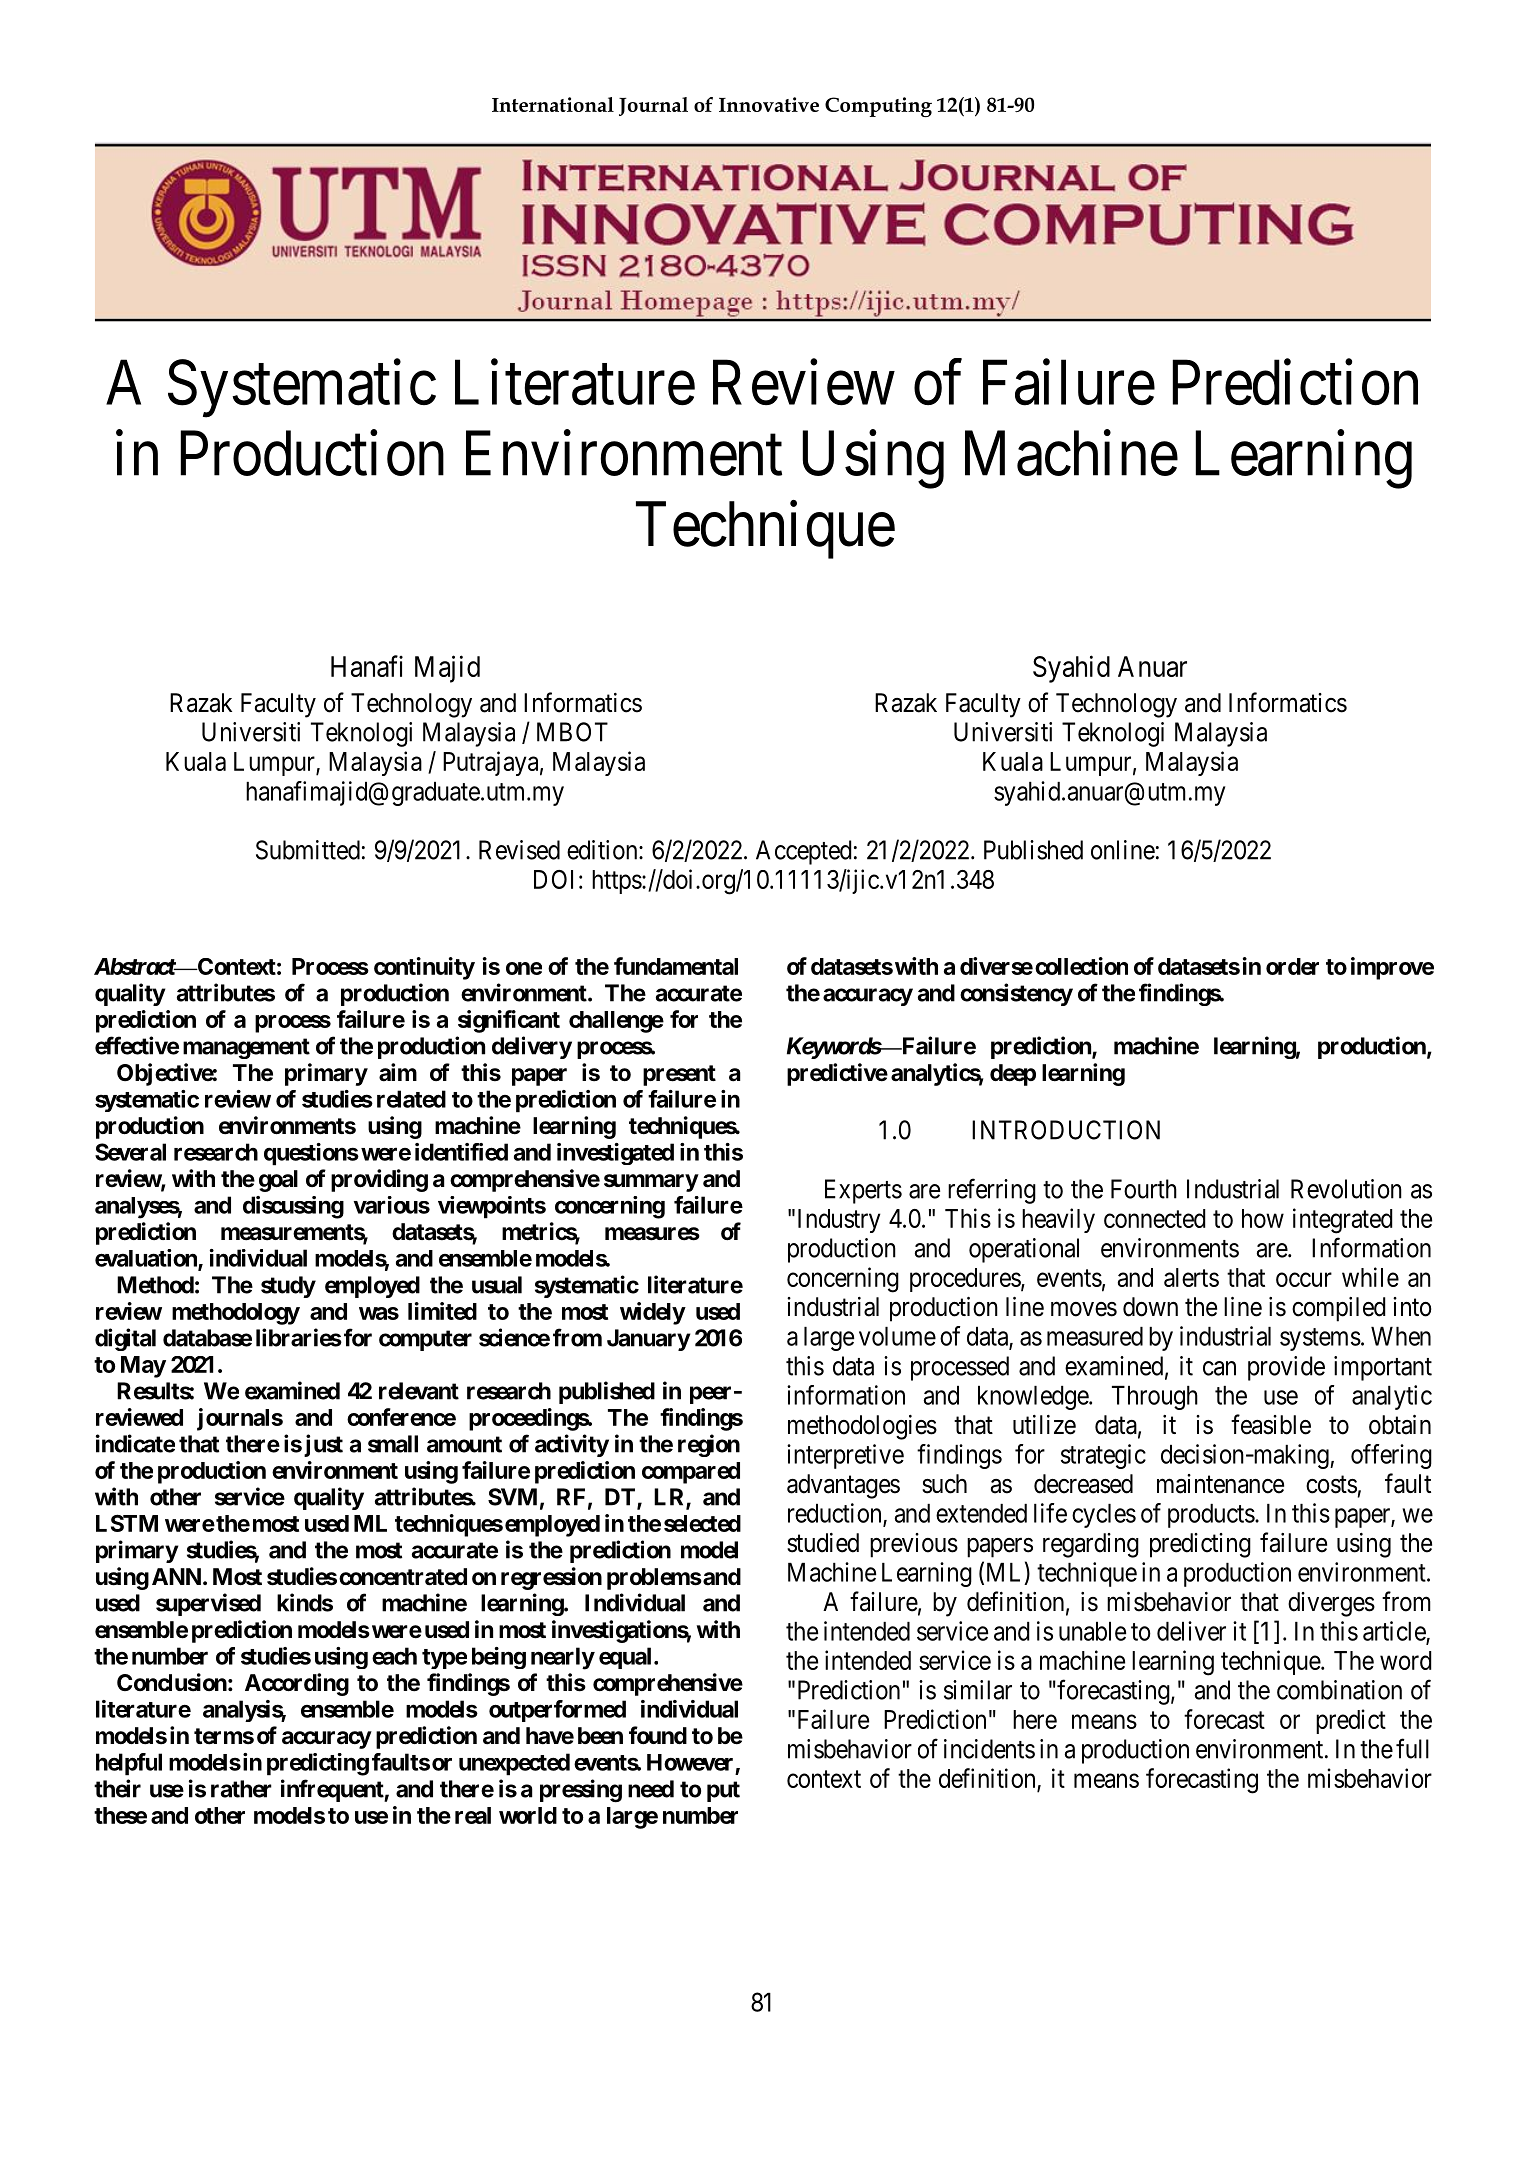  I want to click on Experts, so click(863, 1191).
